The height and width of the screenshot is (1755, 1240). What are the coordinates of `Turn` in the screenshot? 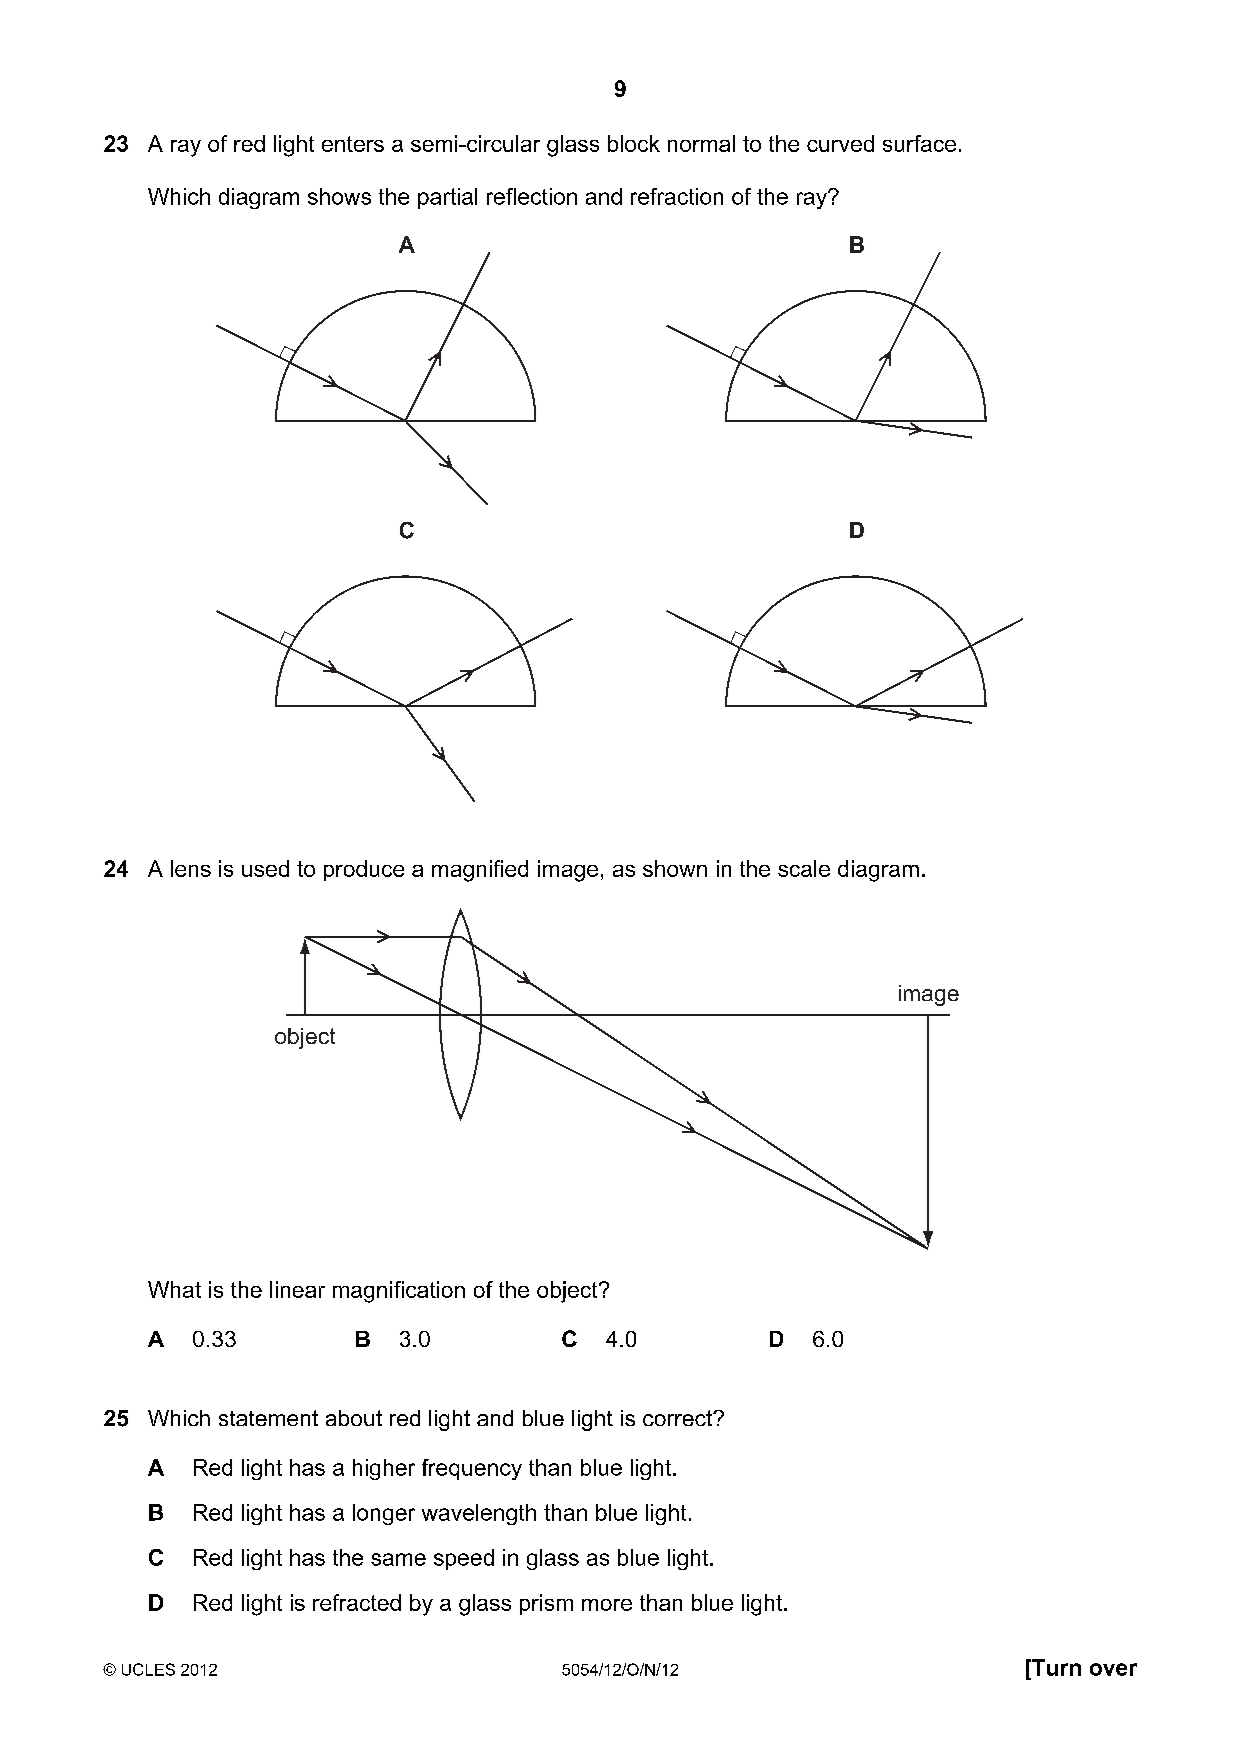 It's located at (1055, 1667).
